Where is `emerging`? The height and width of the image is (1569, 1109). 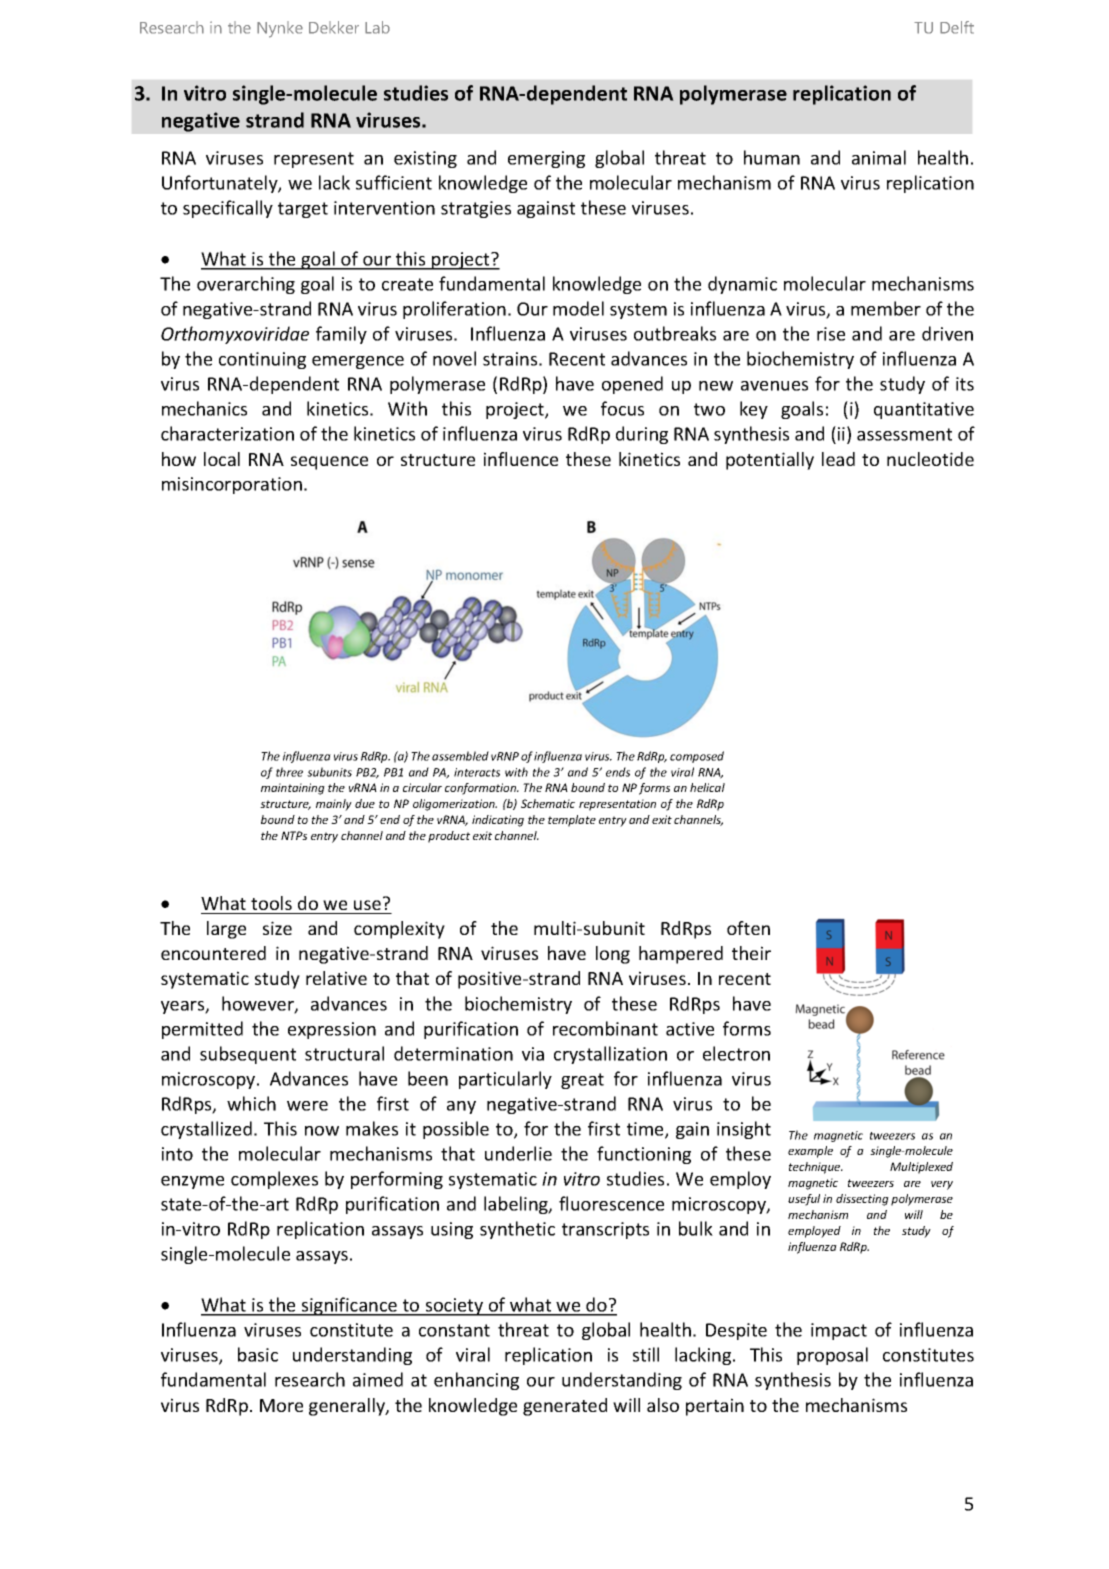
emerging is located at coordinates (546, 159).
